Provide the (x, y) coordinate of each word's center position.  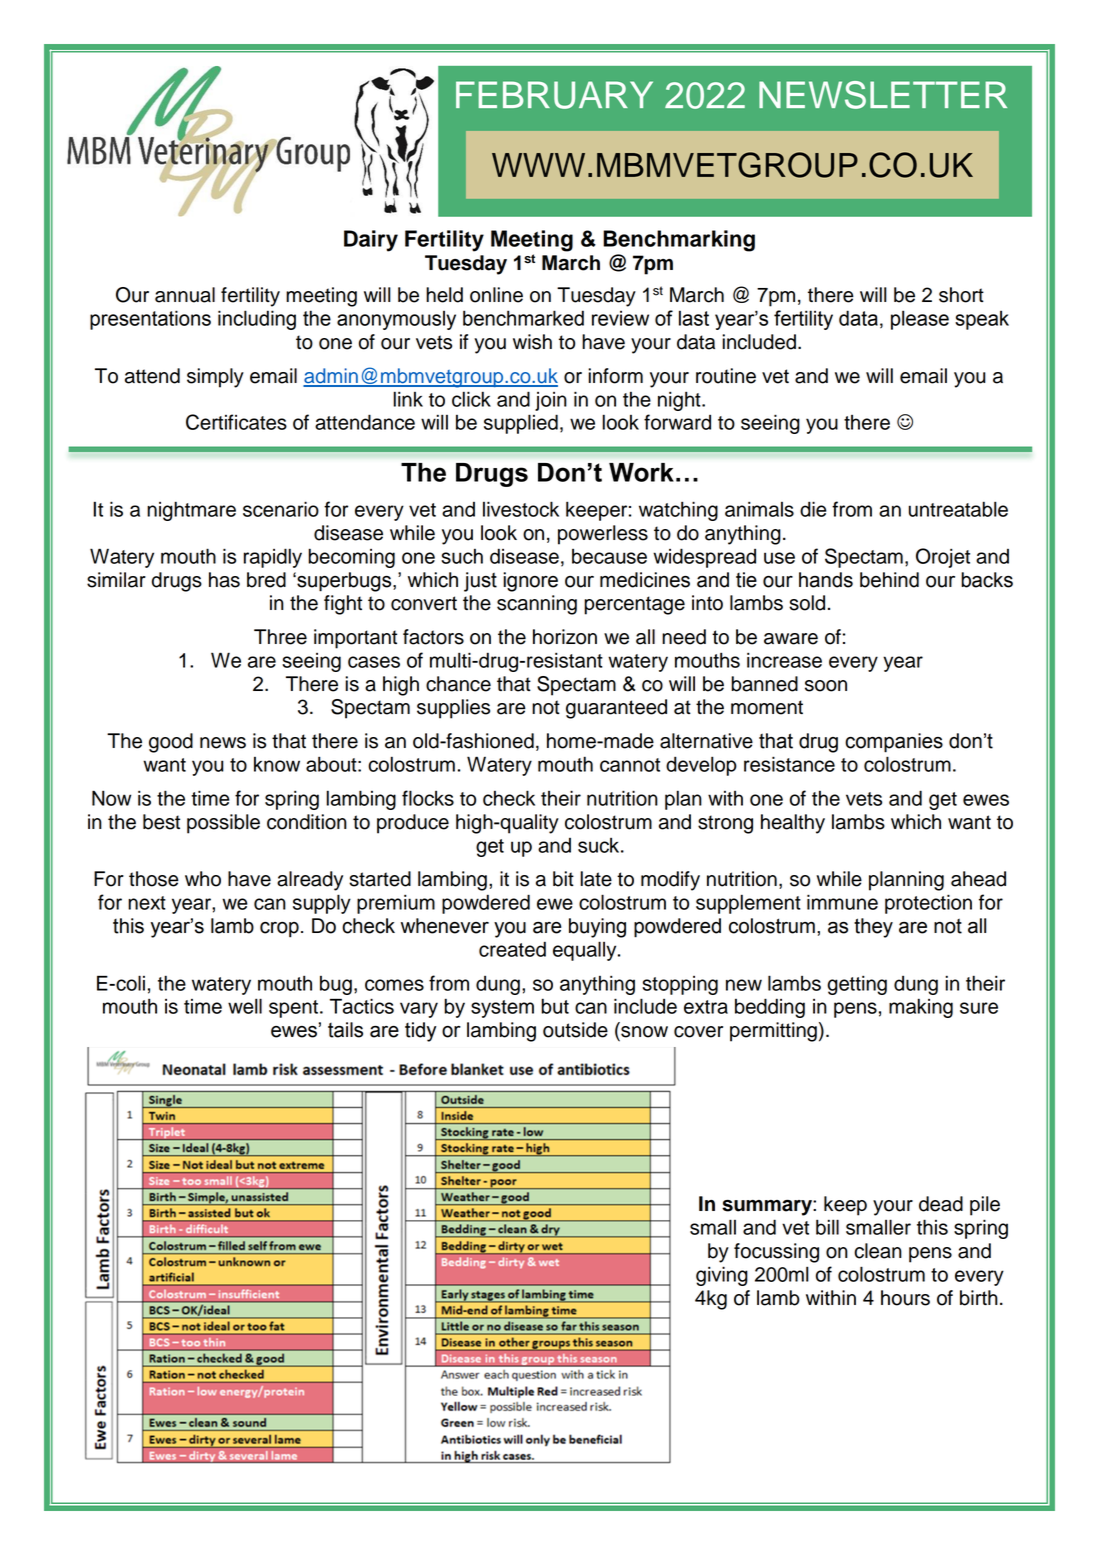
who (203, 879)
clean (878, 1251)
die (813, 509)
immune (842, 902)
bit (563, 879)
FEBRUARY (554, 95)
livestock (521, 509)
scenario (281, 509)
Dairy (371, 241)
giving (722, 1276)
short (961, 295)
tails (345, 1030)
